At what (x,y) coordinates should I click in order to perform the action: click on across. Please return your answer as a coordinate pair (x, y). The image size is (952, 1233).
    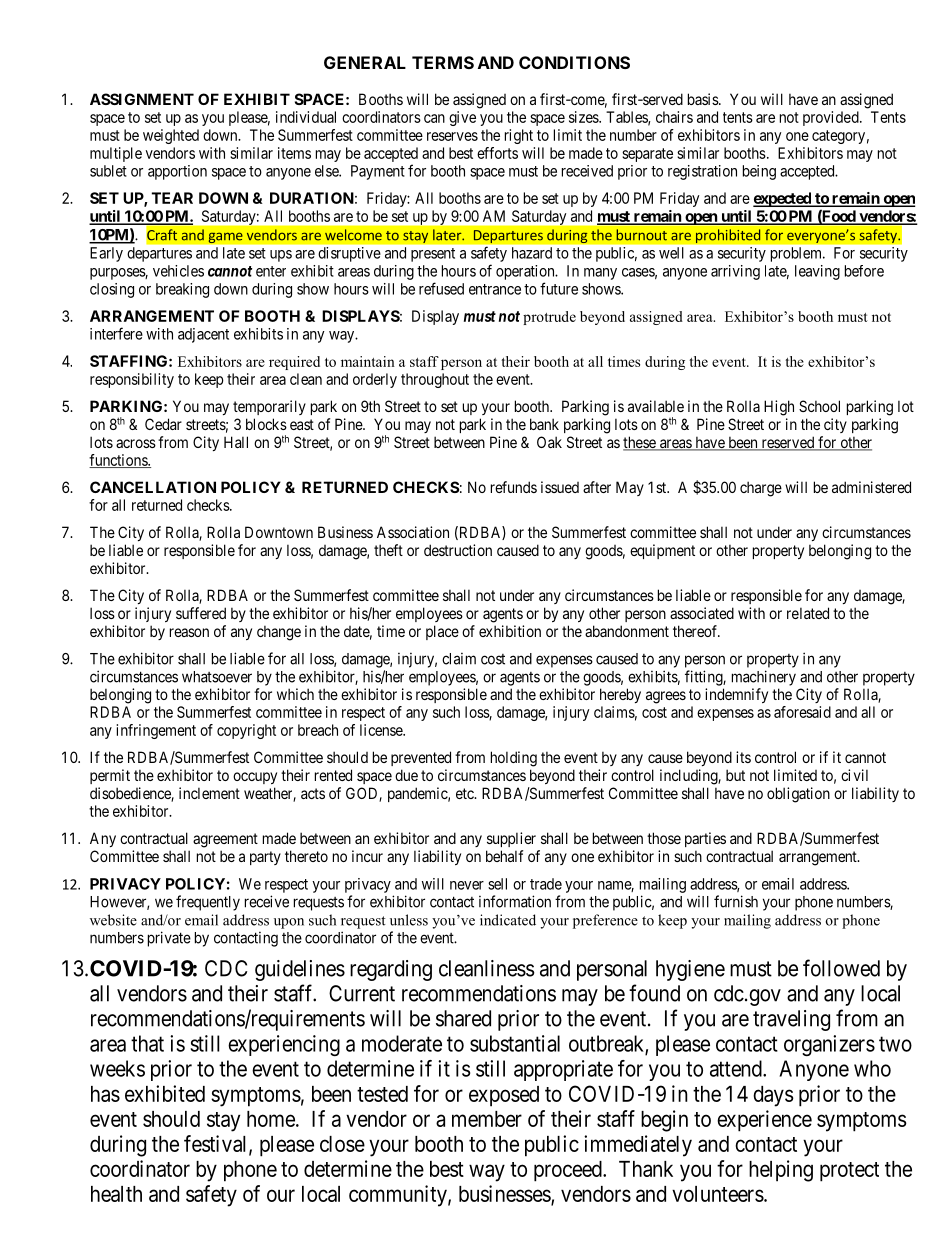
    Looking at the image, I should click on (136, 443).
